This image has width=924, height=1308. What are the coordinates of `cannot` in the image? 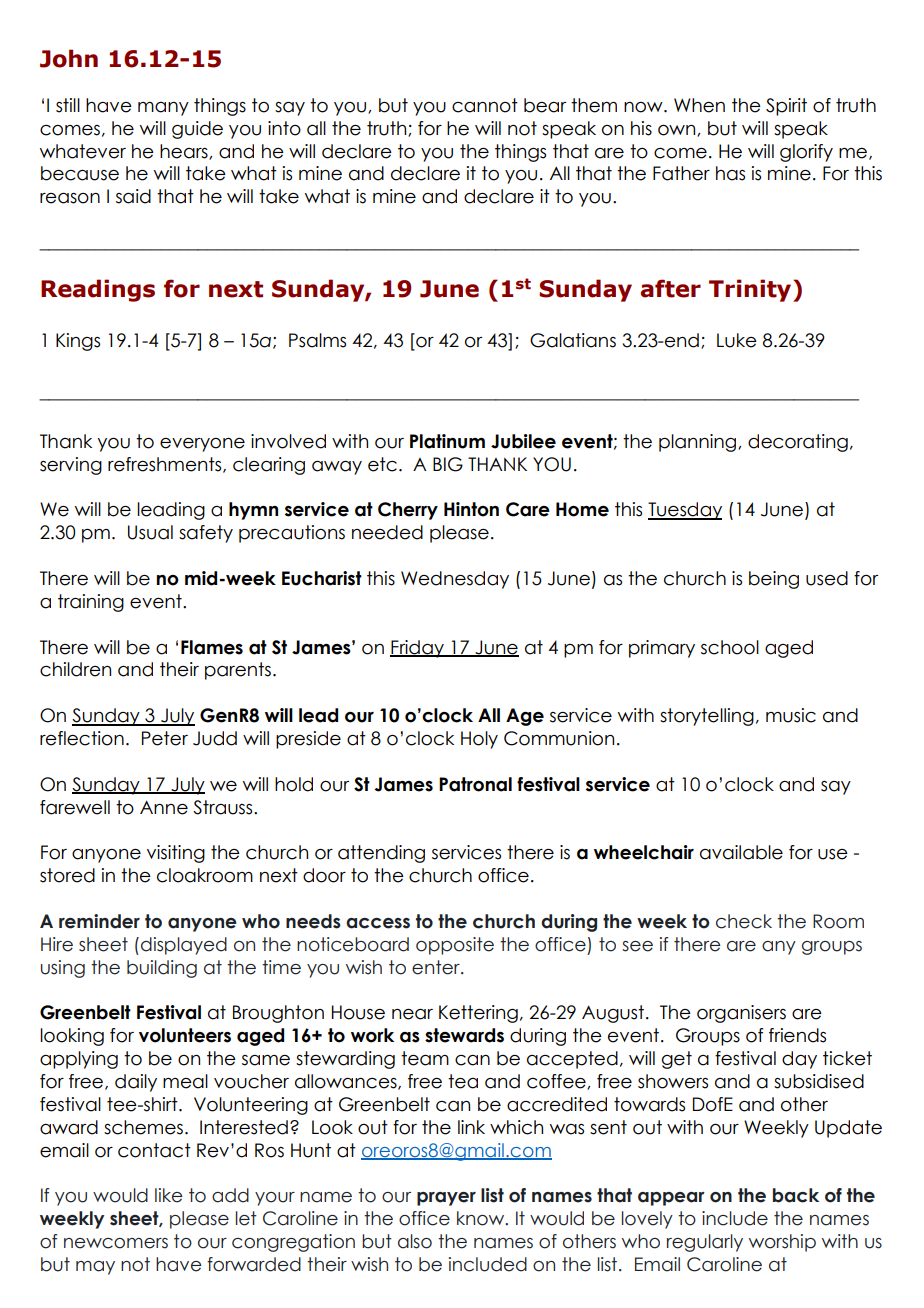 It's located at (485, 105).
